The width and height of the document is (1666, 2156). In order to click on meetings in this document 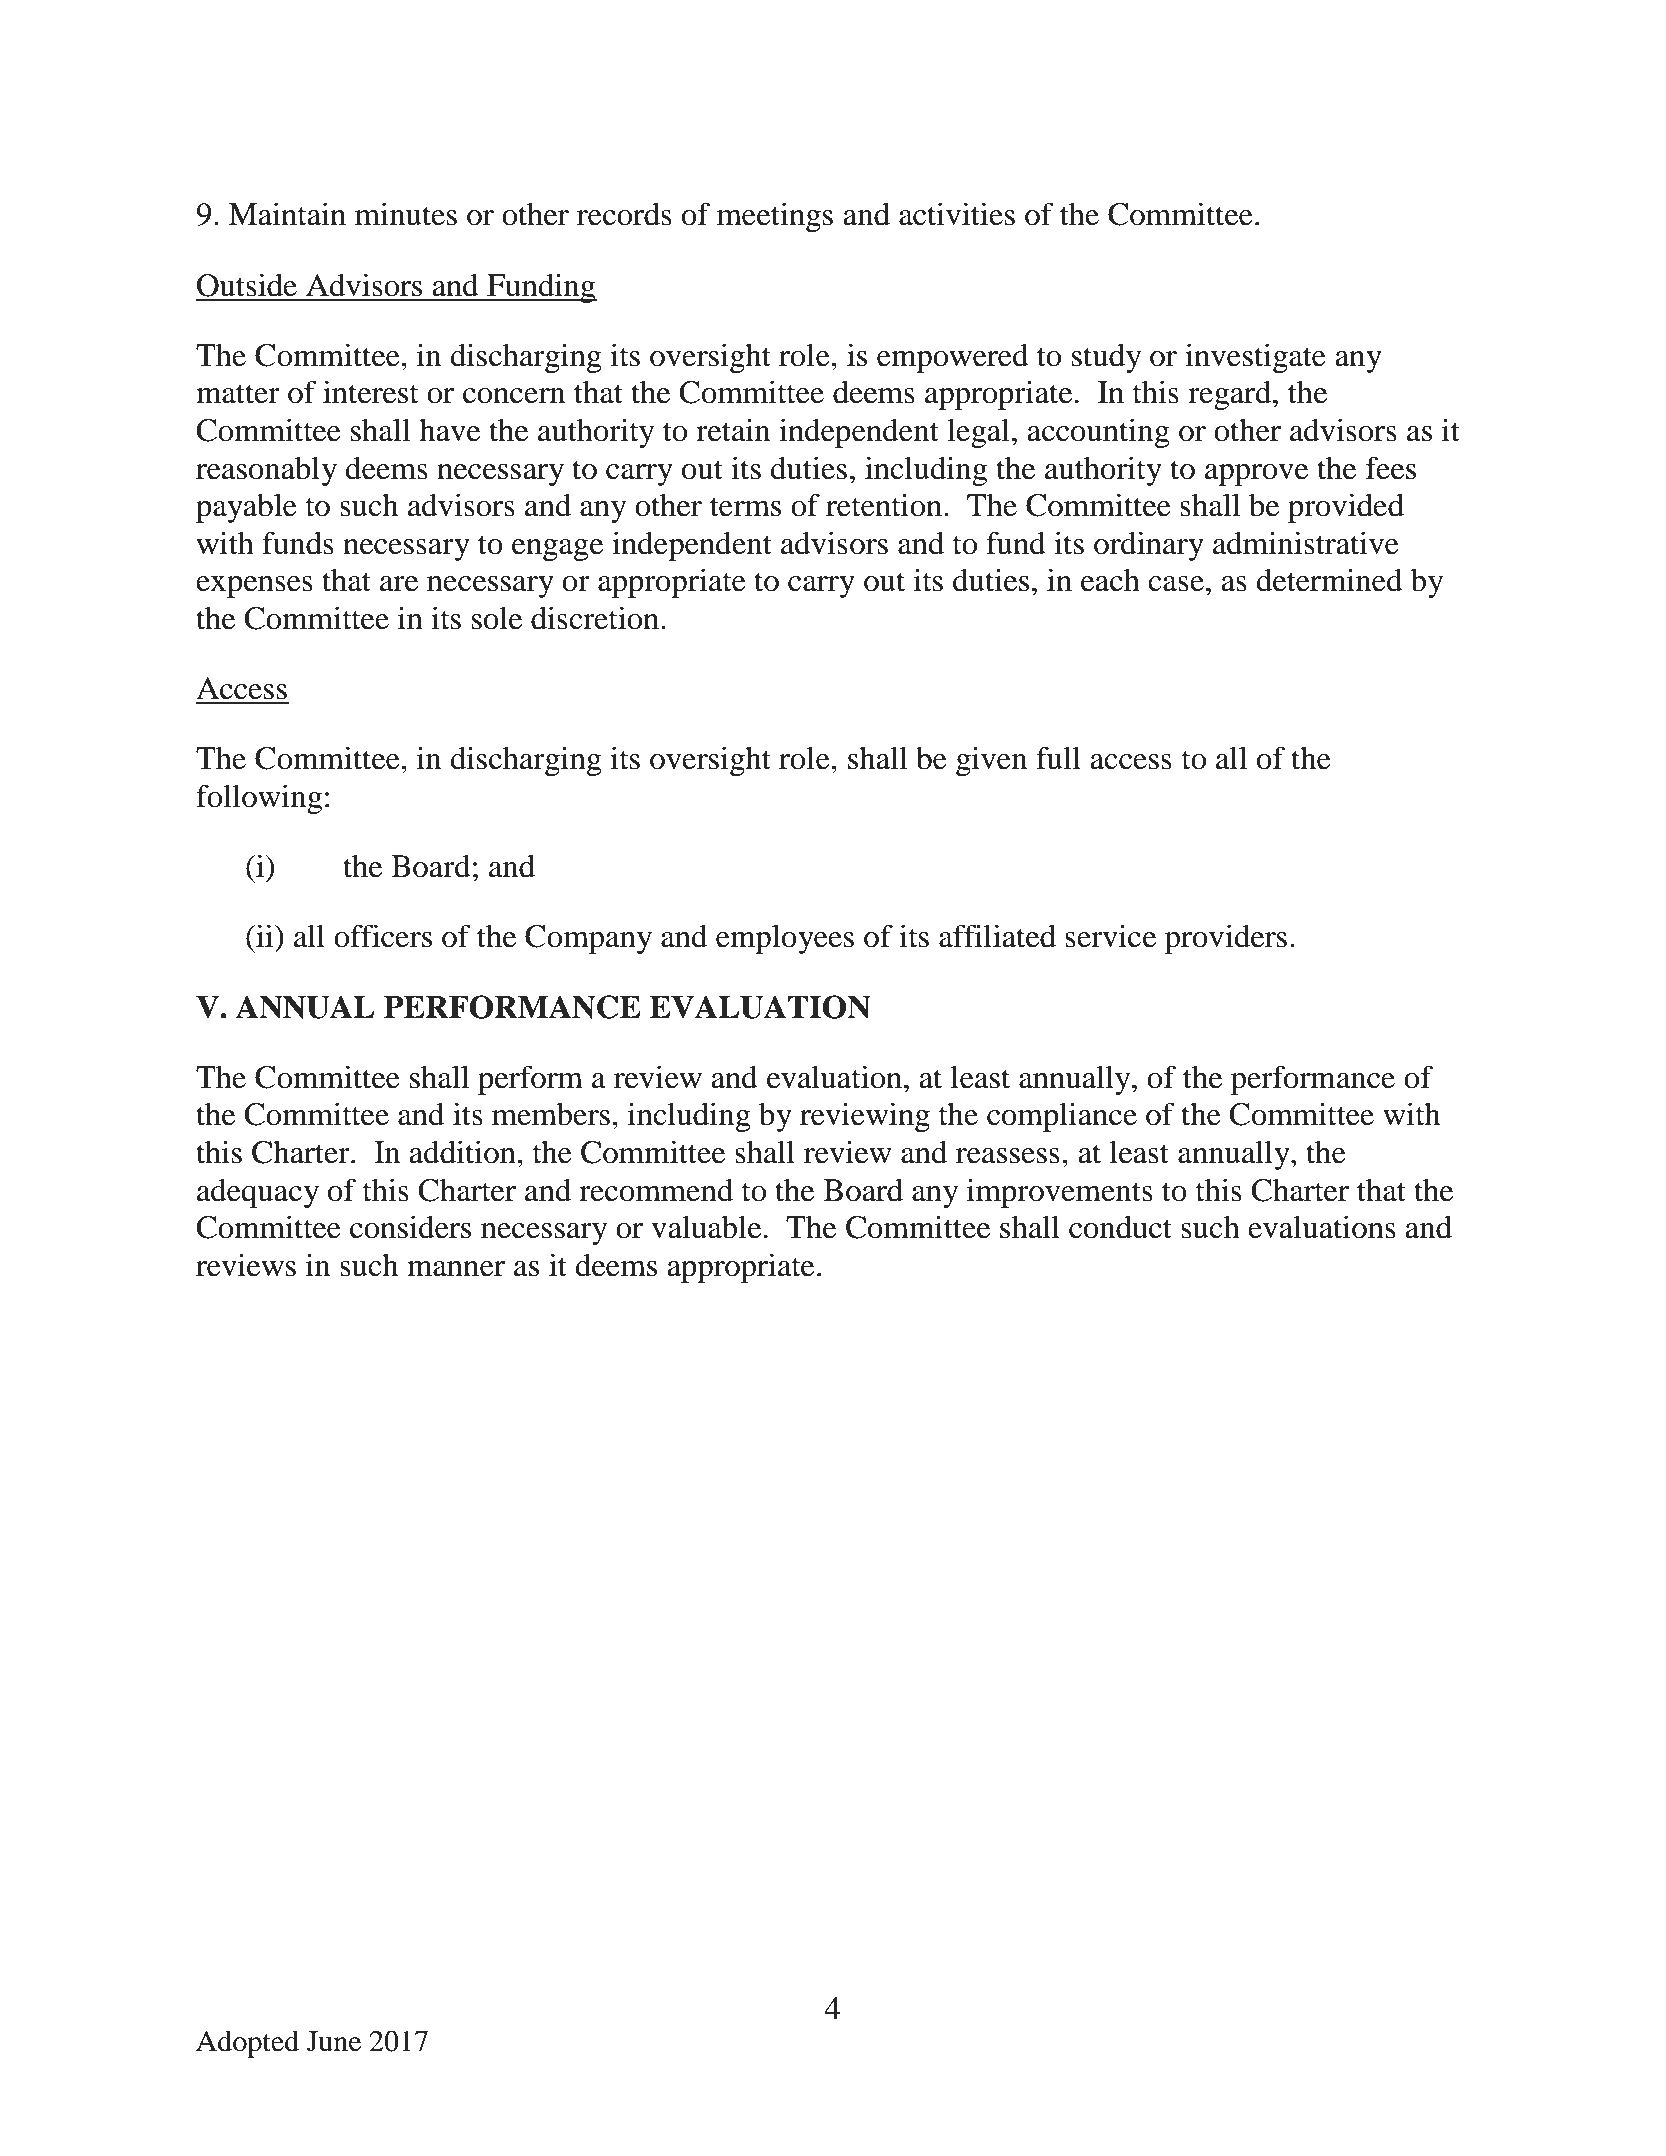, I will do `click(775, 217)`.
